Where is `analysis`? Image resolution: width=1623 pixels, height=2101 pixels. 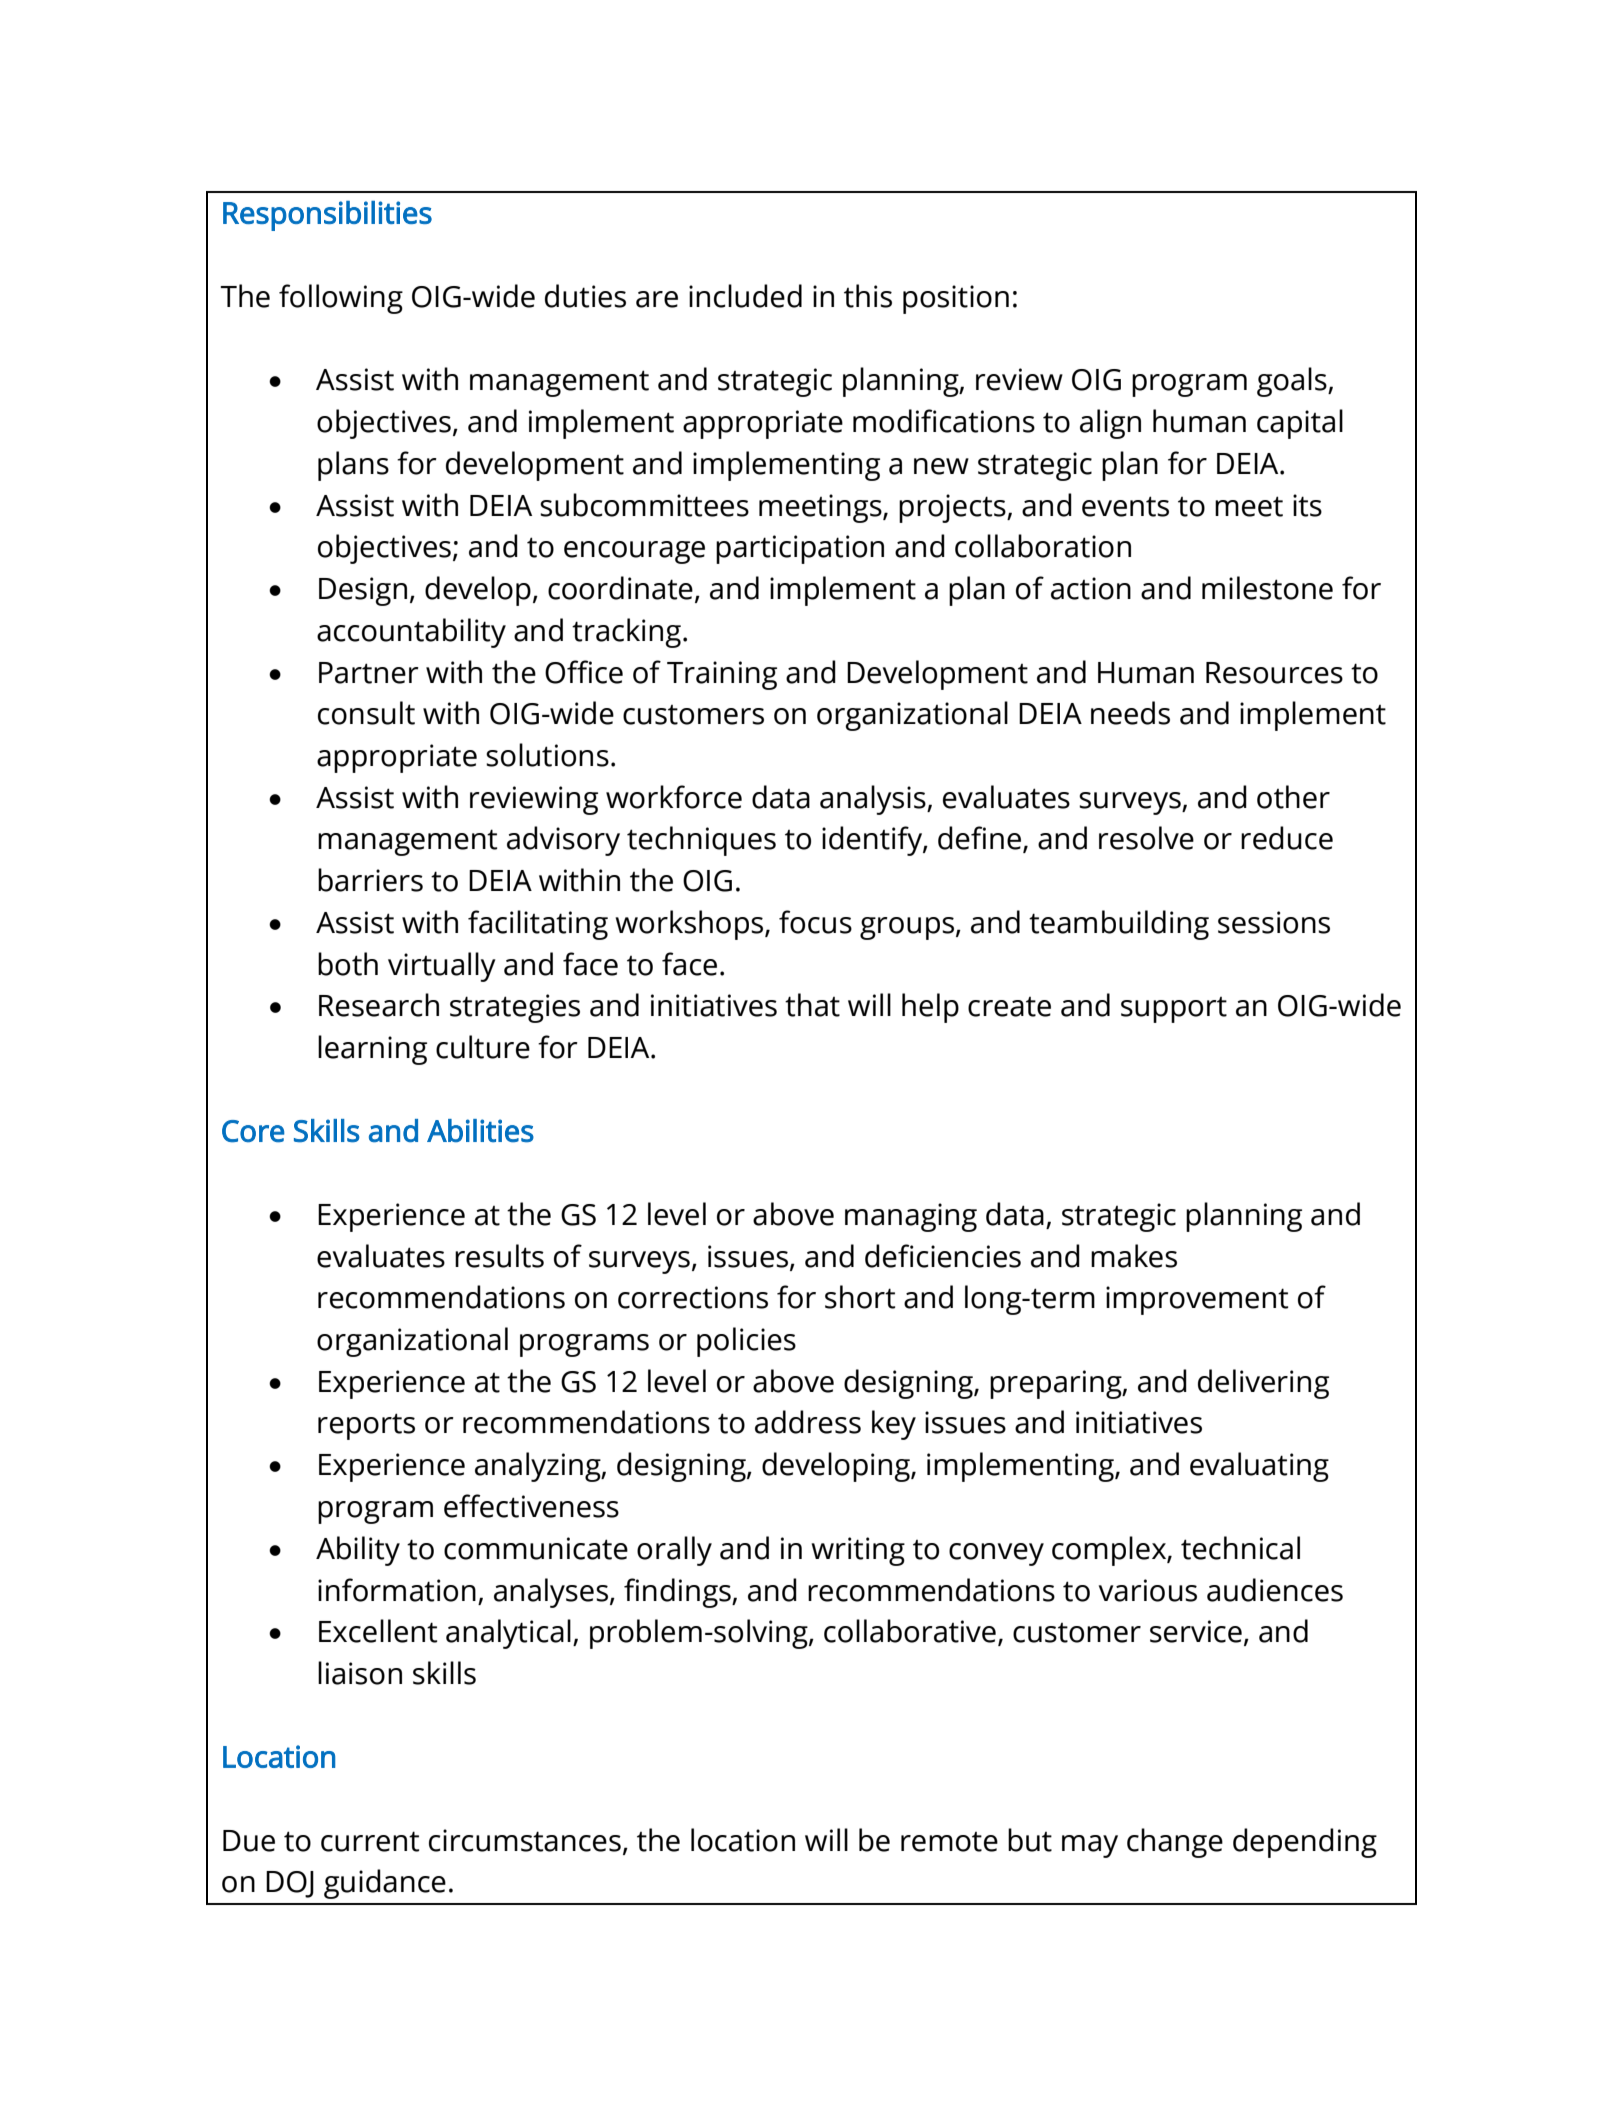 analysis is located at coordinates (874, 800).
